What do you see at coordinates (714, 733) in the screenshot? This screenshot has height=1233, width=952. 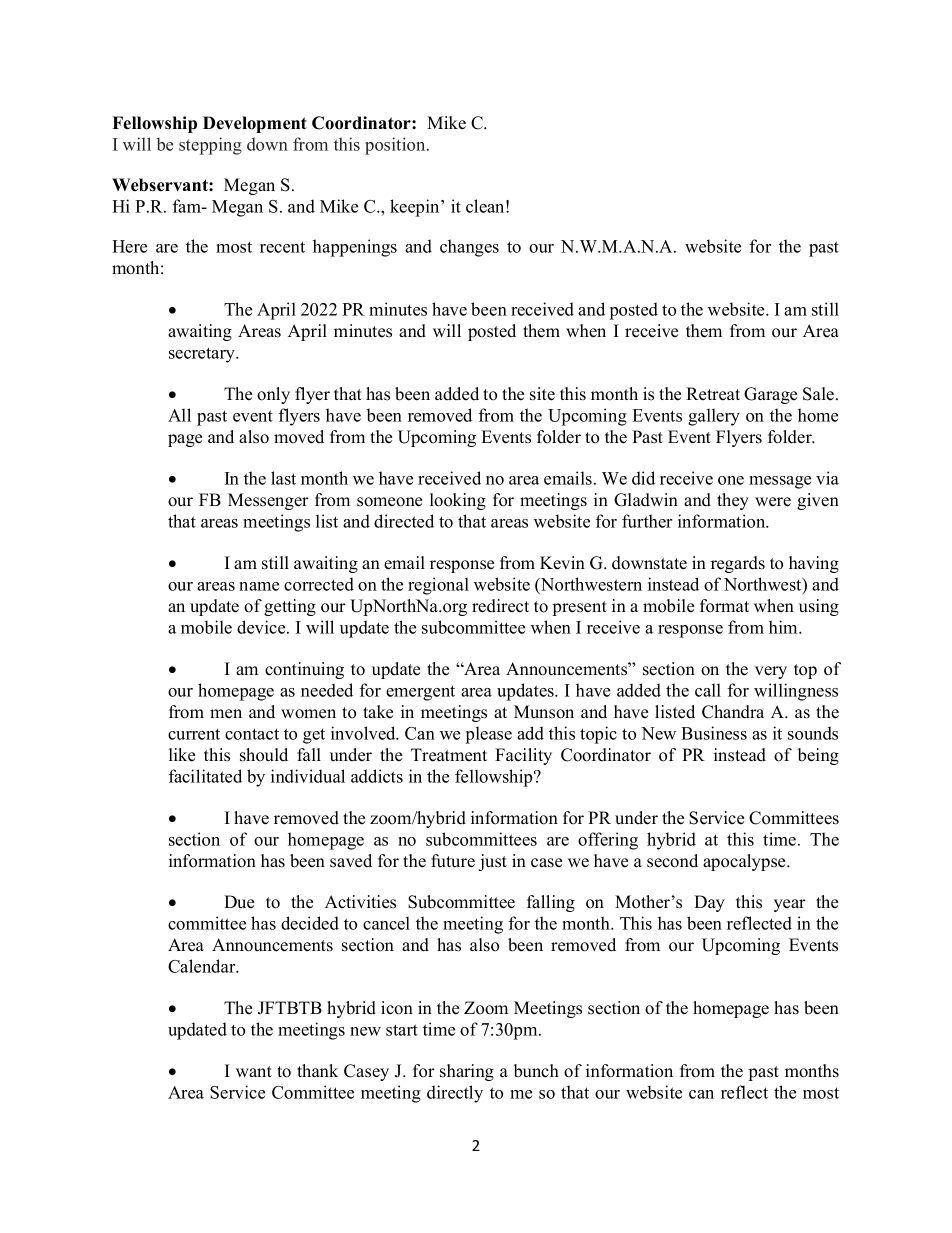 I see `Business` at bounding box center [714, 733].
